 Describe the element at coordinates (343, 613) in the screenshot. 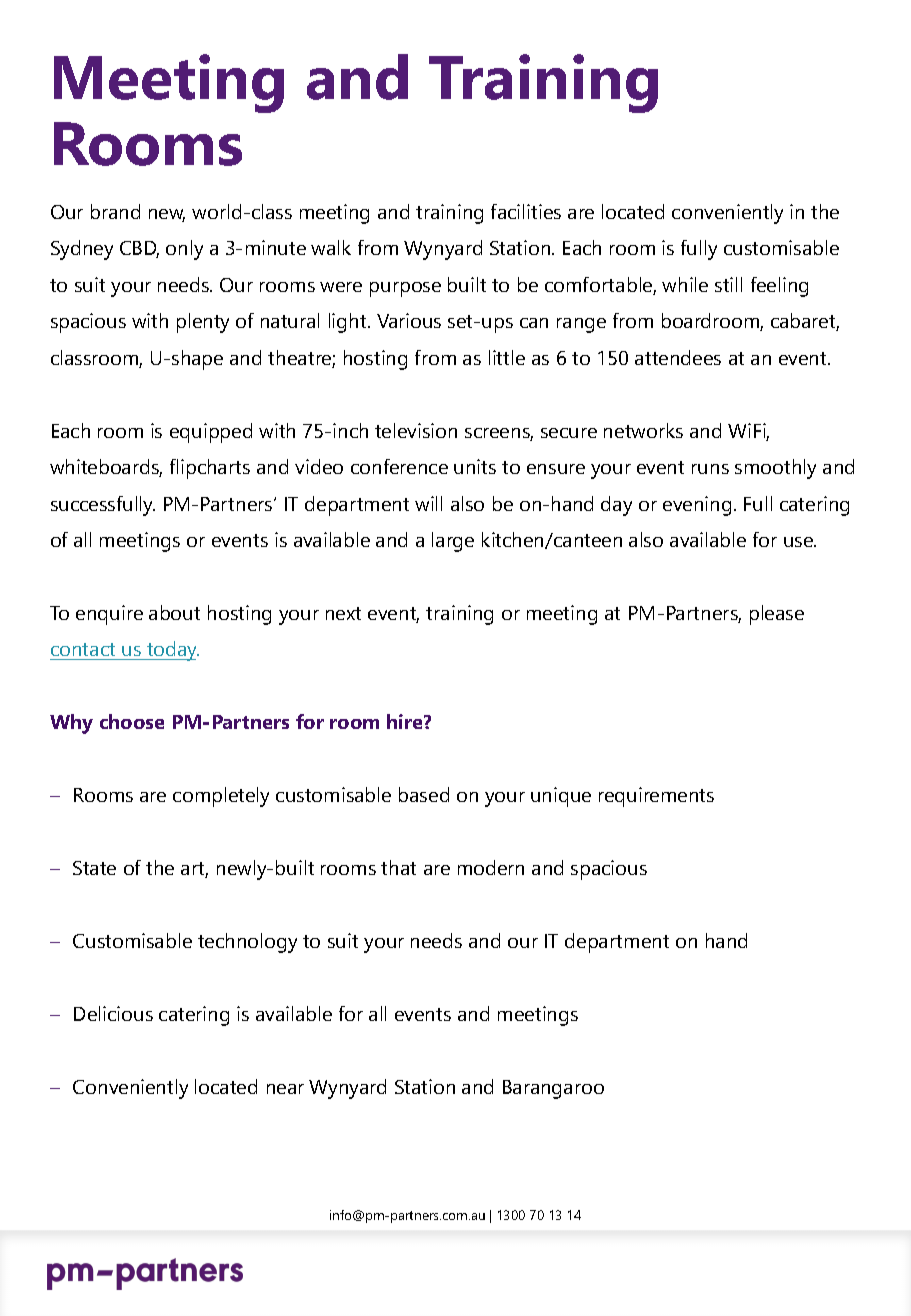

I see `next` at that location.
